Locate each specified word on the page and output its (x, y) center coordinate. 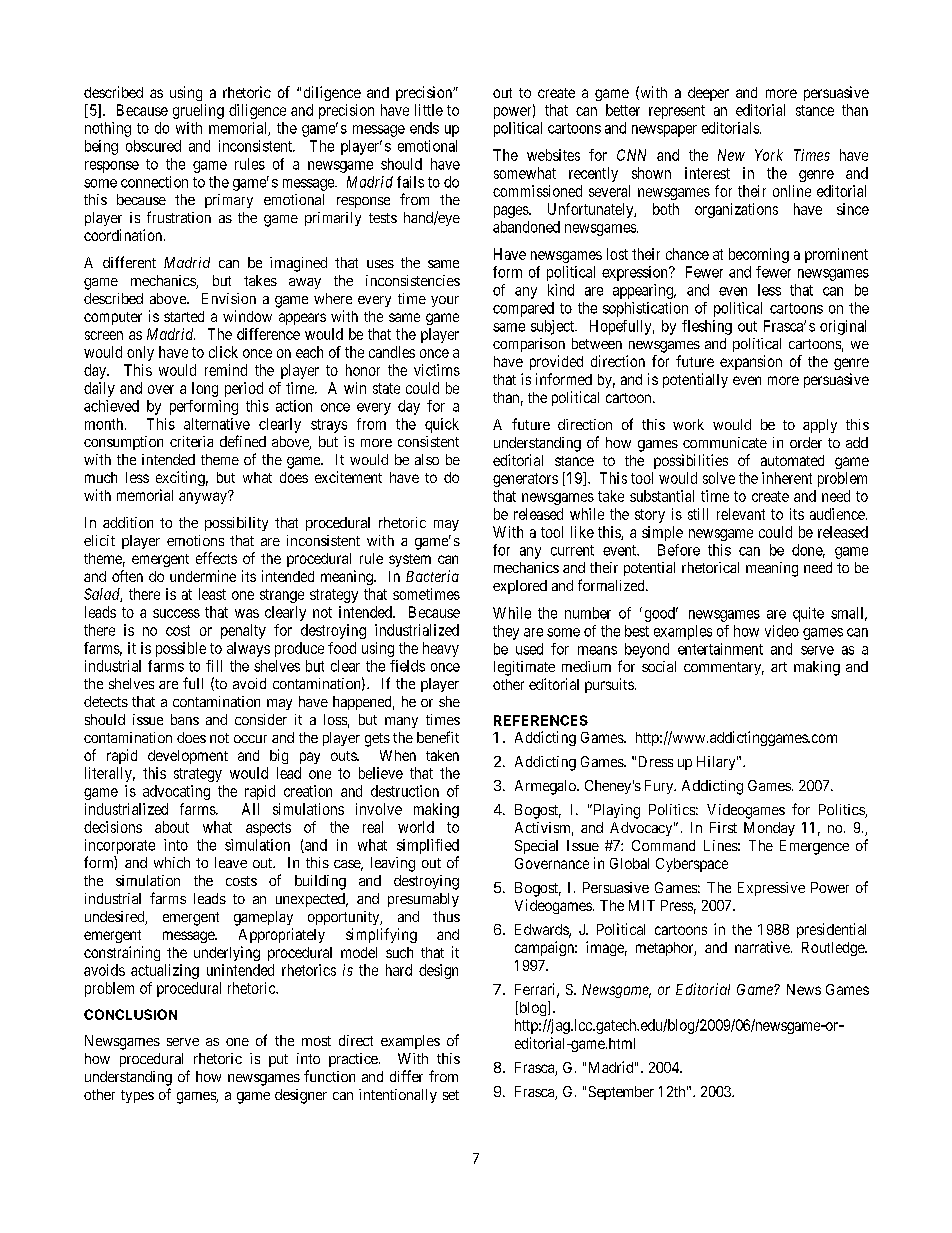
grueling (198, 111)
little (429, 110)
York (769, 155)
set (451, 1095)
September (621, 1093)
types (137, 1096)
